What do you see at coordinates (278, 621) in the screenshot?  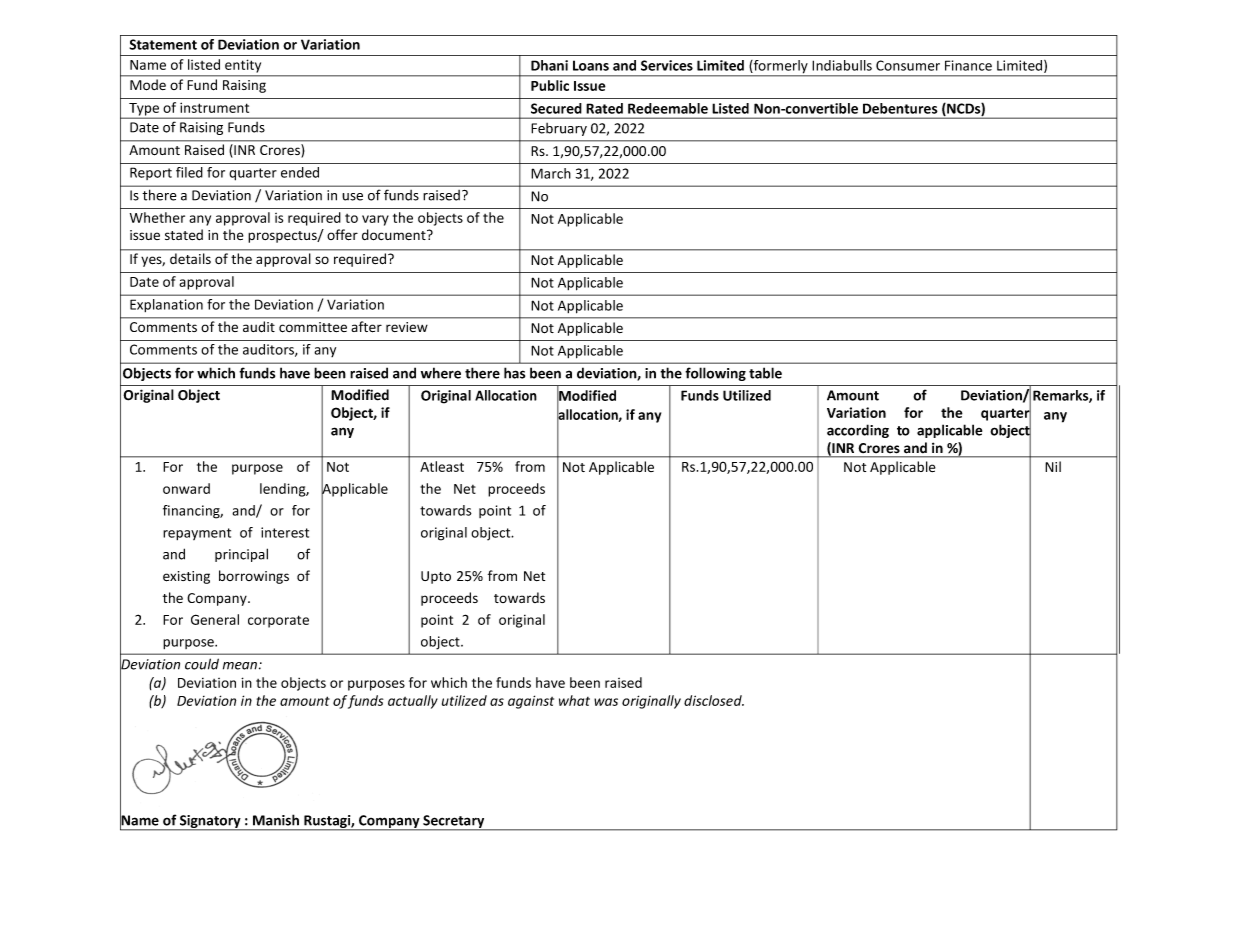 I see `corporate` at bounding box center [278, 621].
